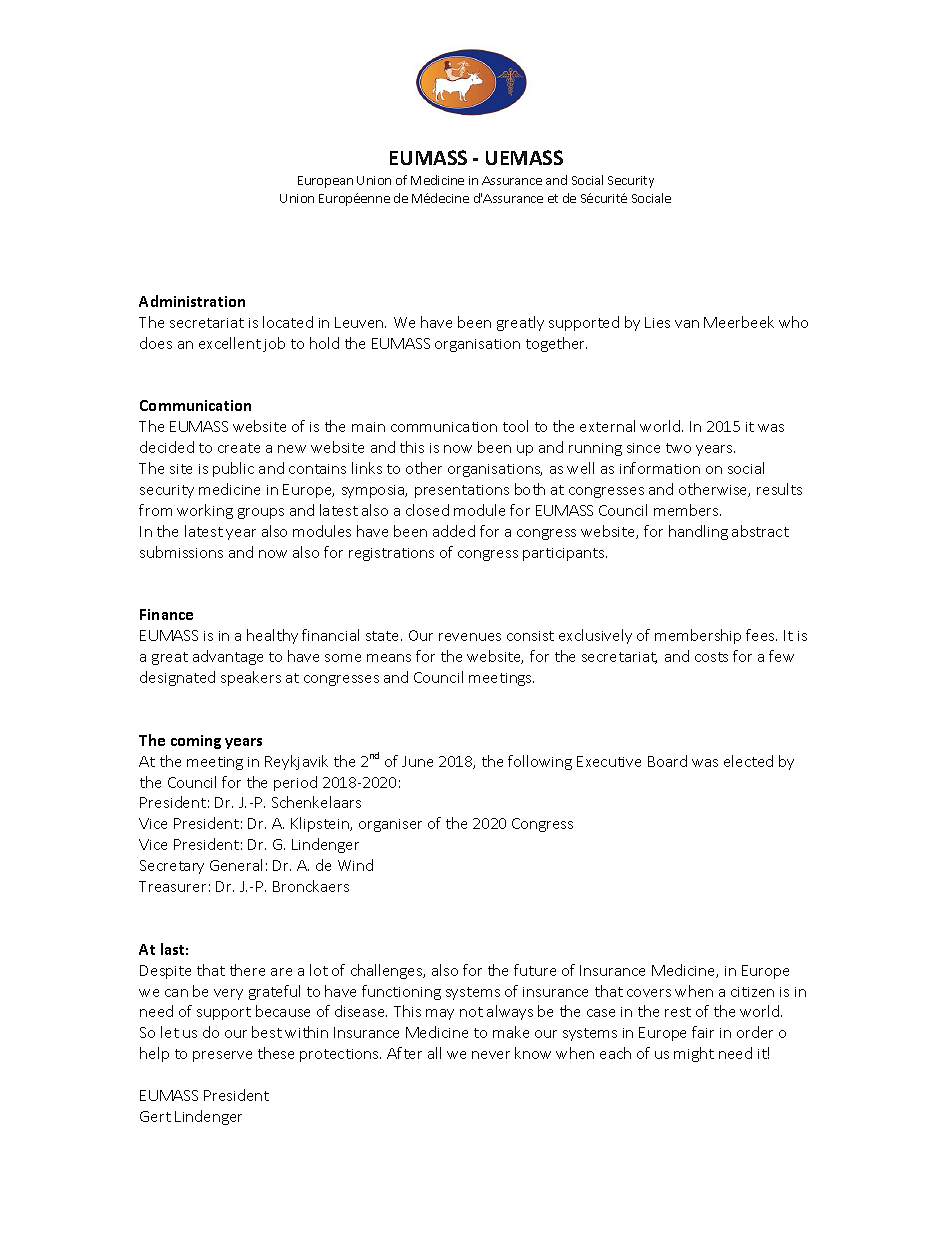 This screenshot has width=952, height=1233. What do you see at coordinates (556, 344) in the screenshot?
I see `together` at bounding box center [556, 344].
